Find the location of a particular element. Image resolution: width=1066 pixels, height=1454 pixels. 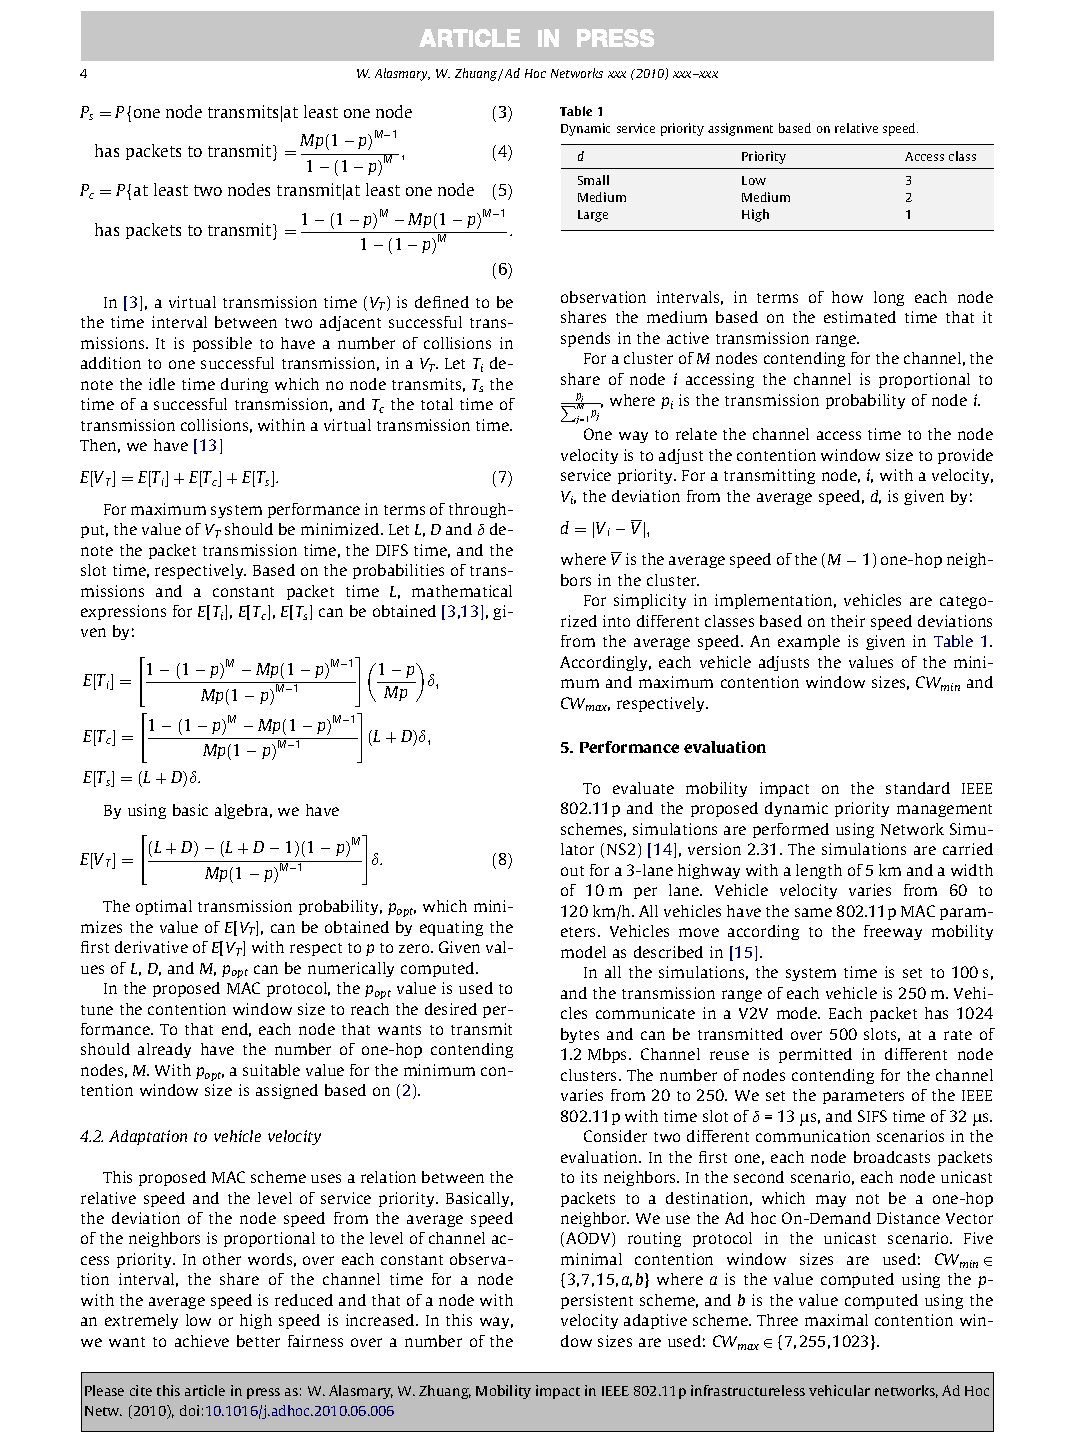

optimal is located at coordinates (164, 907).
